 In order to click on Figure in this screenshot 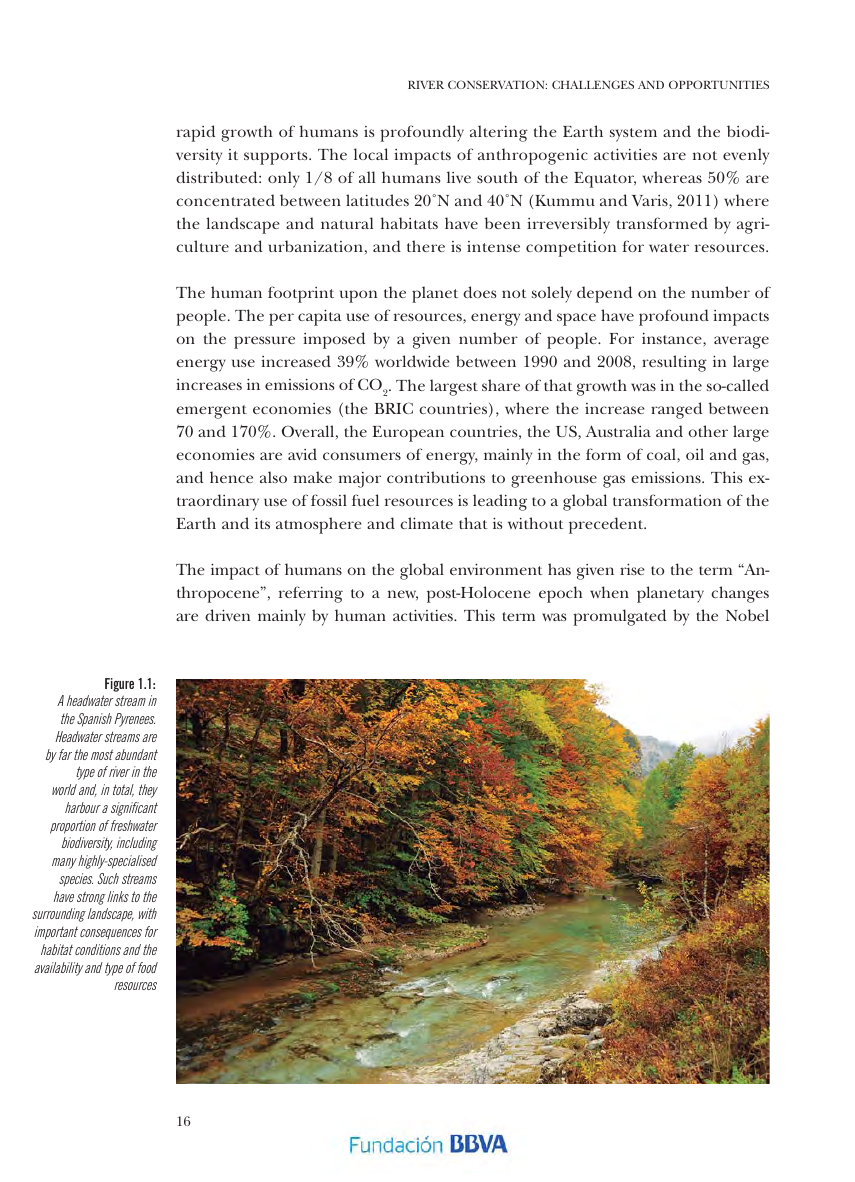, I will do `click(119, 685)`.
